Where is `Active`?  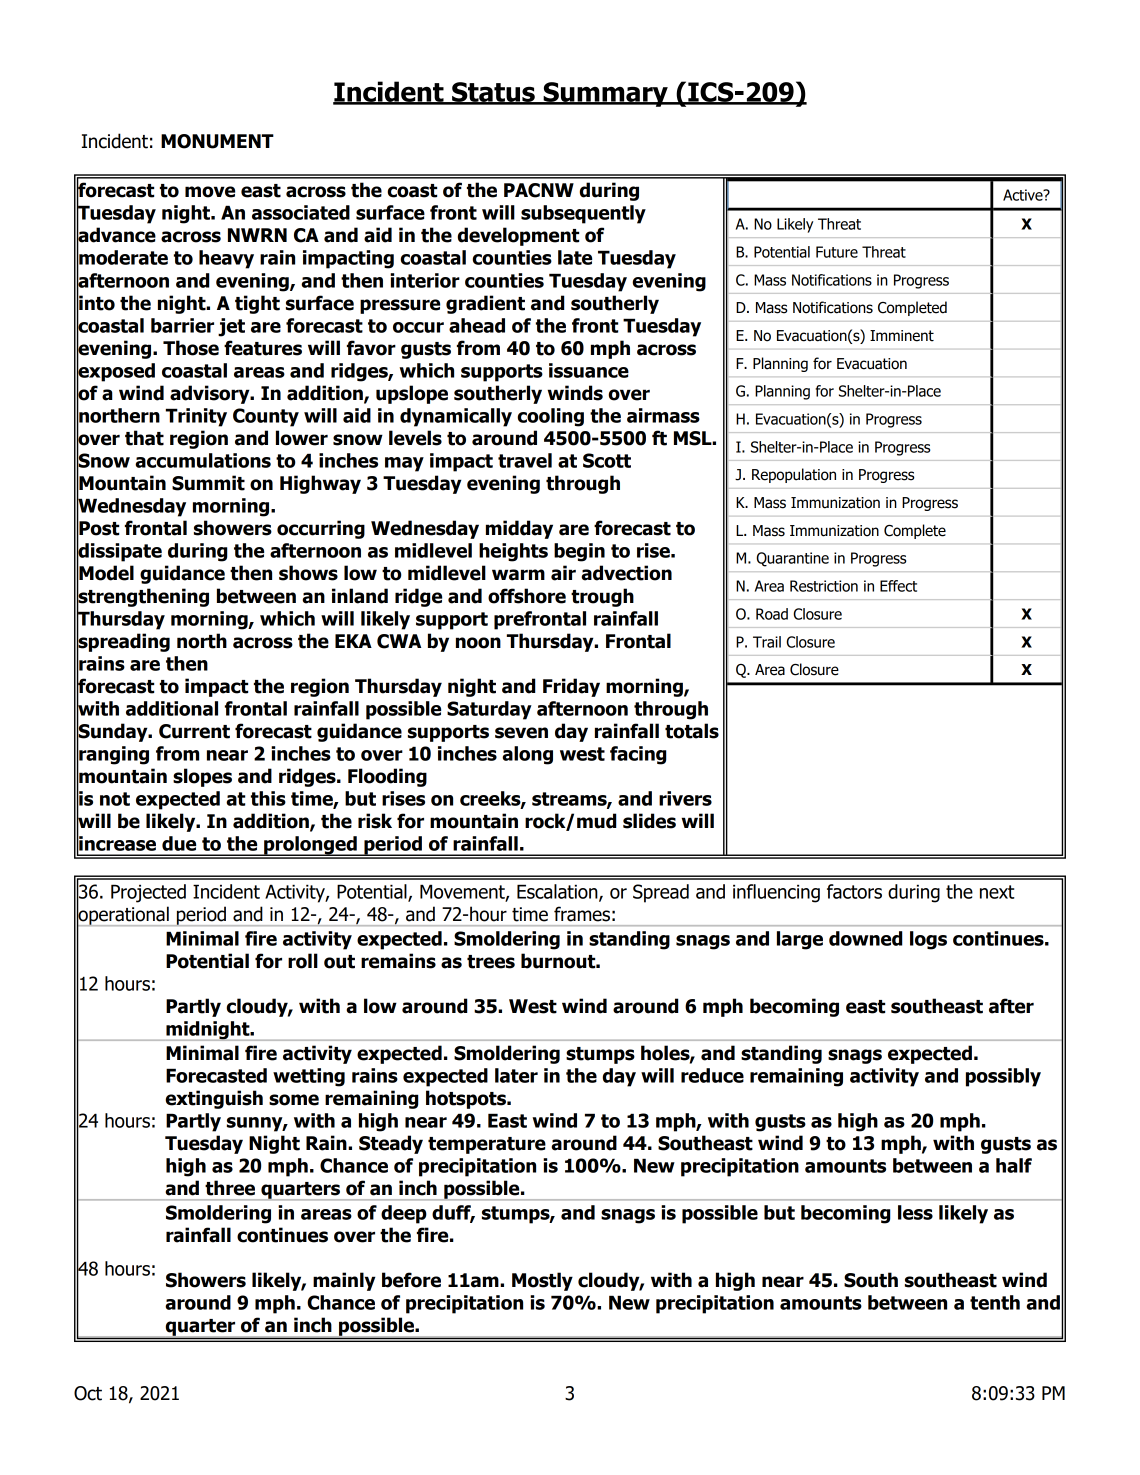 Active is located at coordinates (1024, 195).
